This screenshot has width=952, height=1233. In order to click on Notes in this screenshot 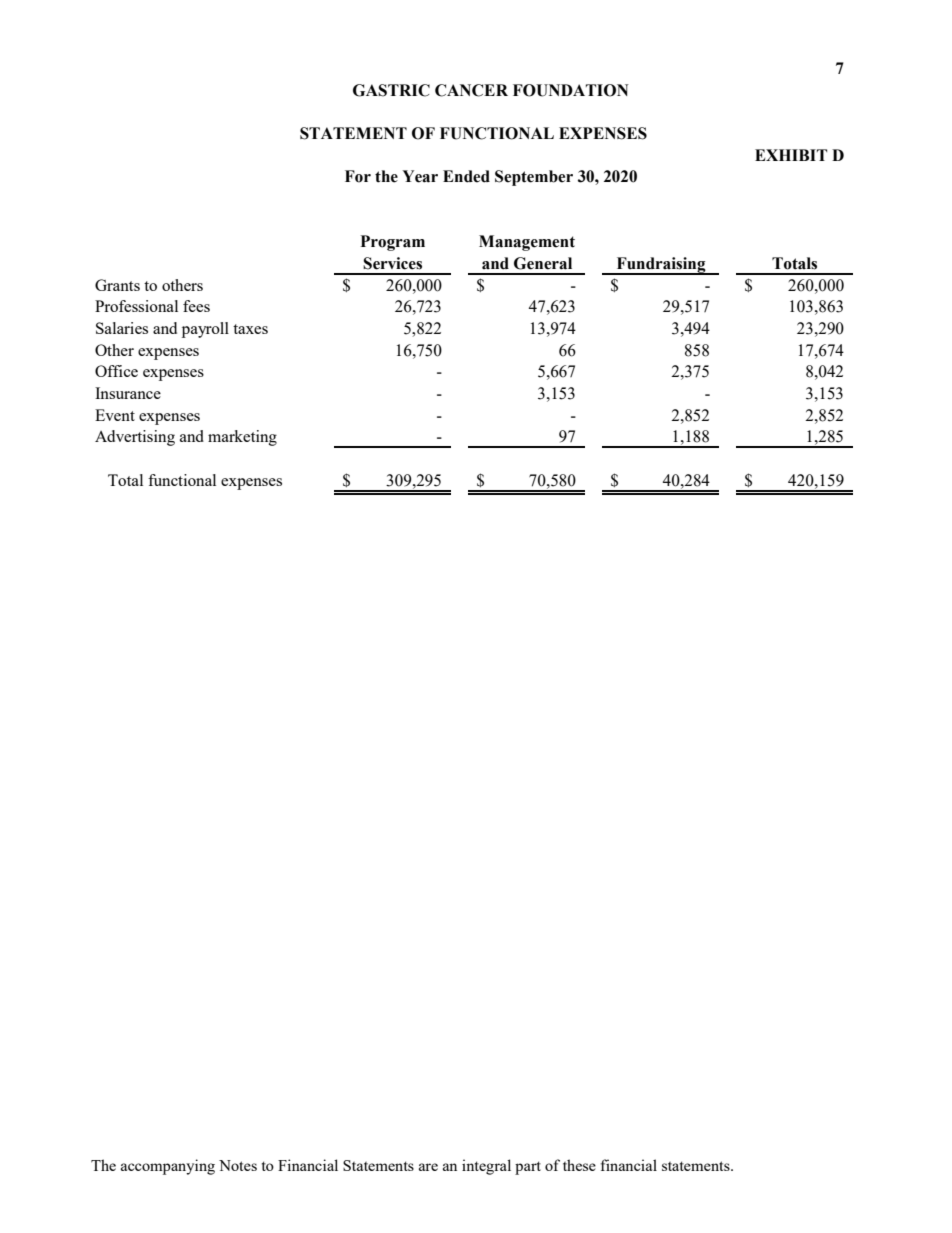, I will do `click(238, 1165)`.
